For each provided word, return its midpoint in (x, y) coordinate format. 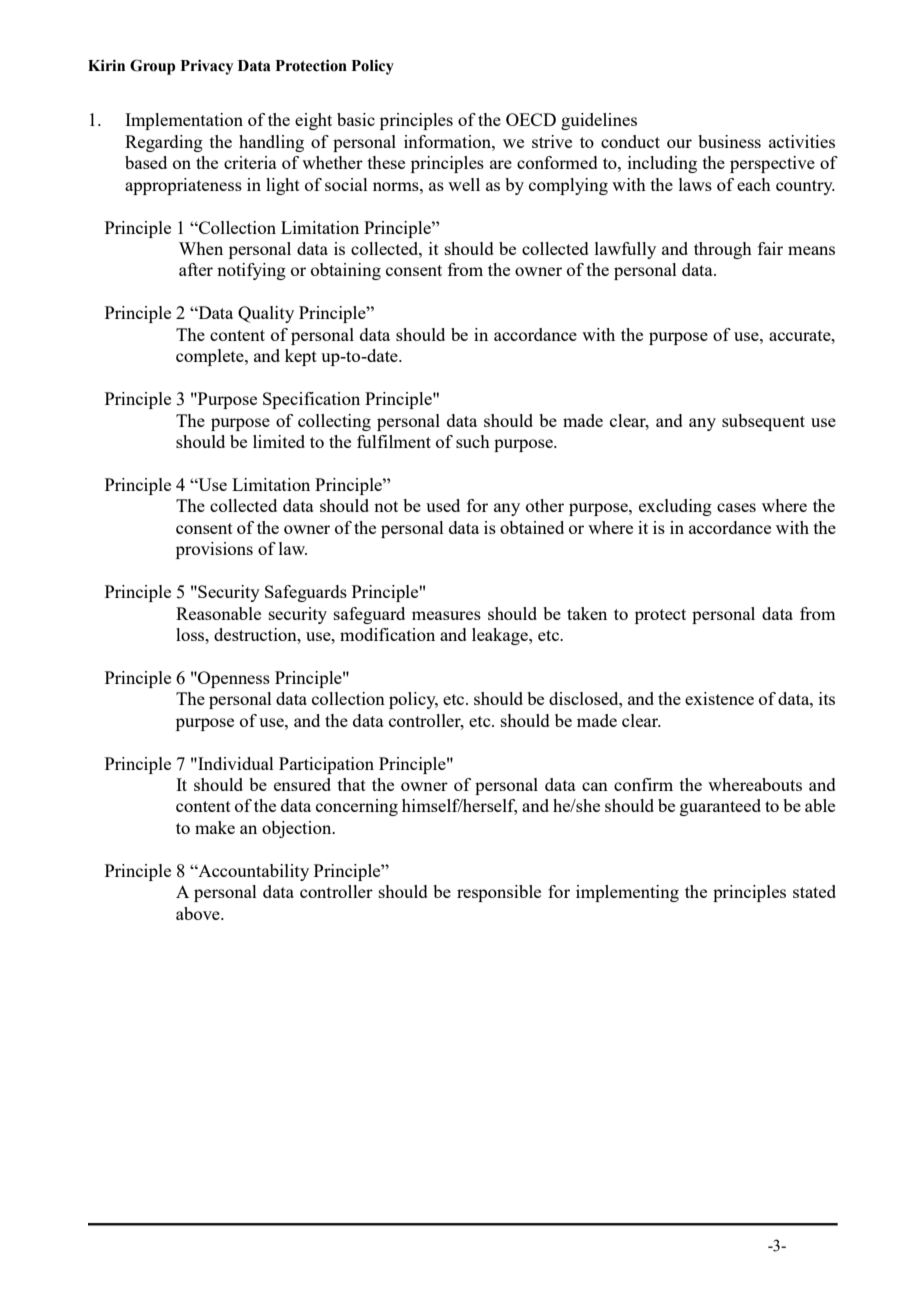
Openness (233, 679)
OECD (531, 119)
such (473, 441)
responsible (499, 893)
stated (814, 891)
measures (446, 615)
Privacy (207, 67)
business (729, 141)
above (199, 913)
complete (211, 357)
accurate (801, 335)
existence (719, 698)
